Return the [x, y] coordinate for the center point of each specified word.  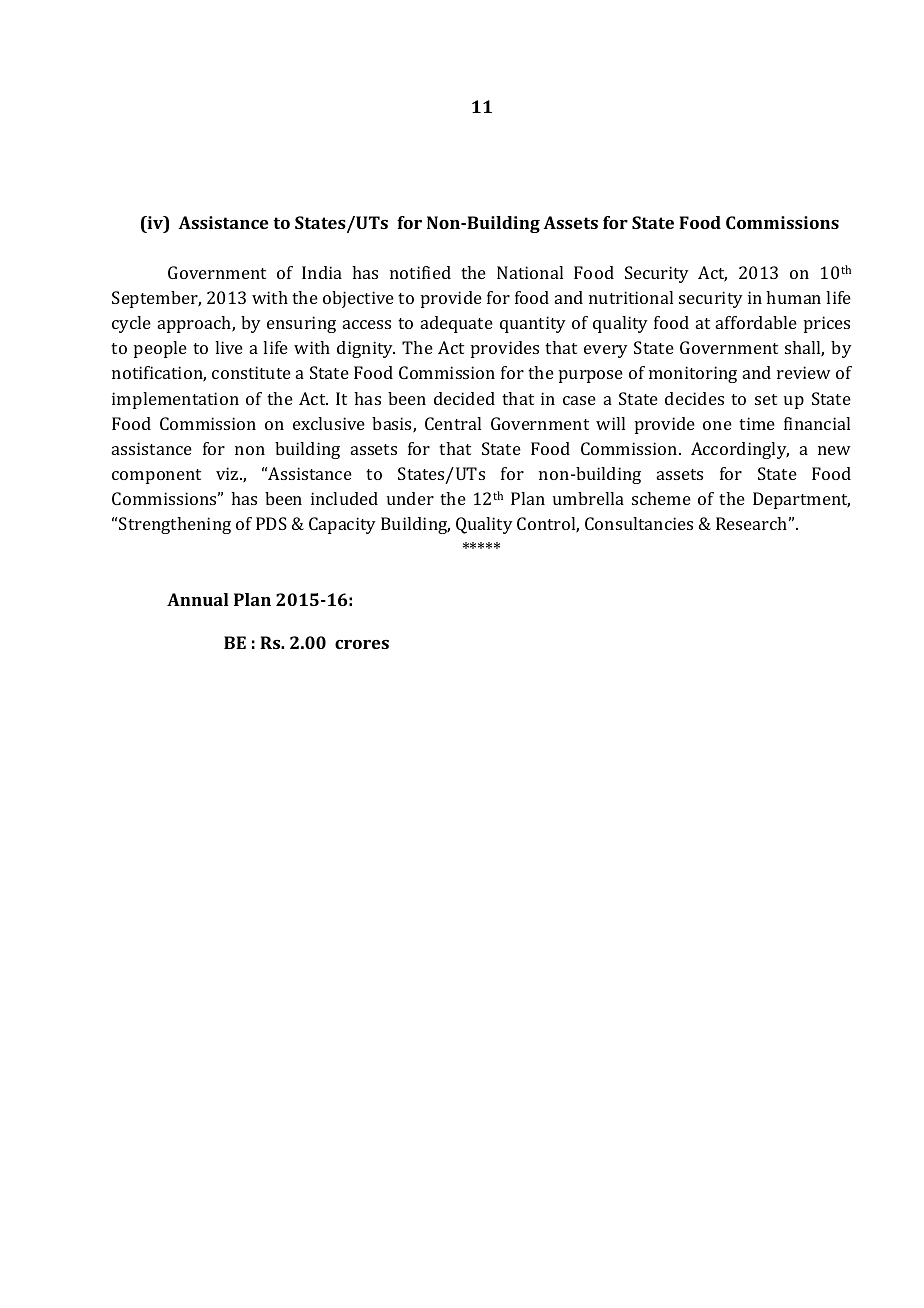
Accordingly [740, 450]
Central [453, 423]
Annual [198, 599]
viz [228, 473]
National [530, 272]
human [793, 297]
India [322, 272]
